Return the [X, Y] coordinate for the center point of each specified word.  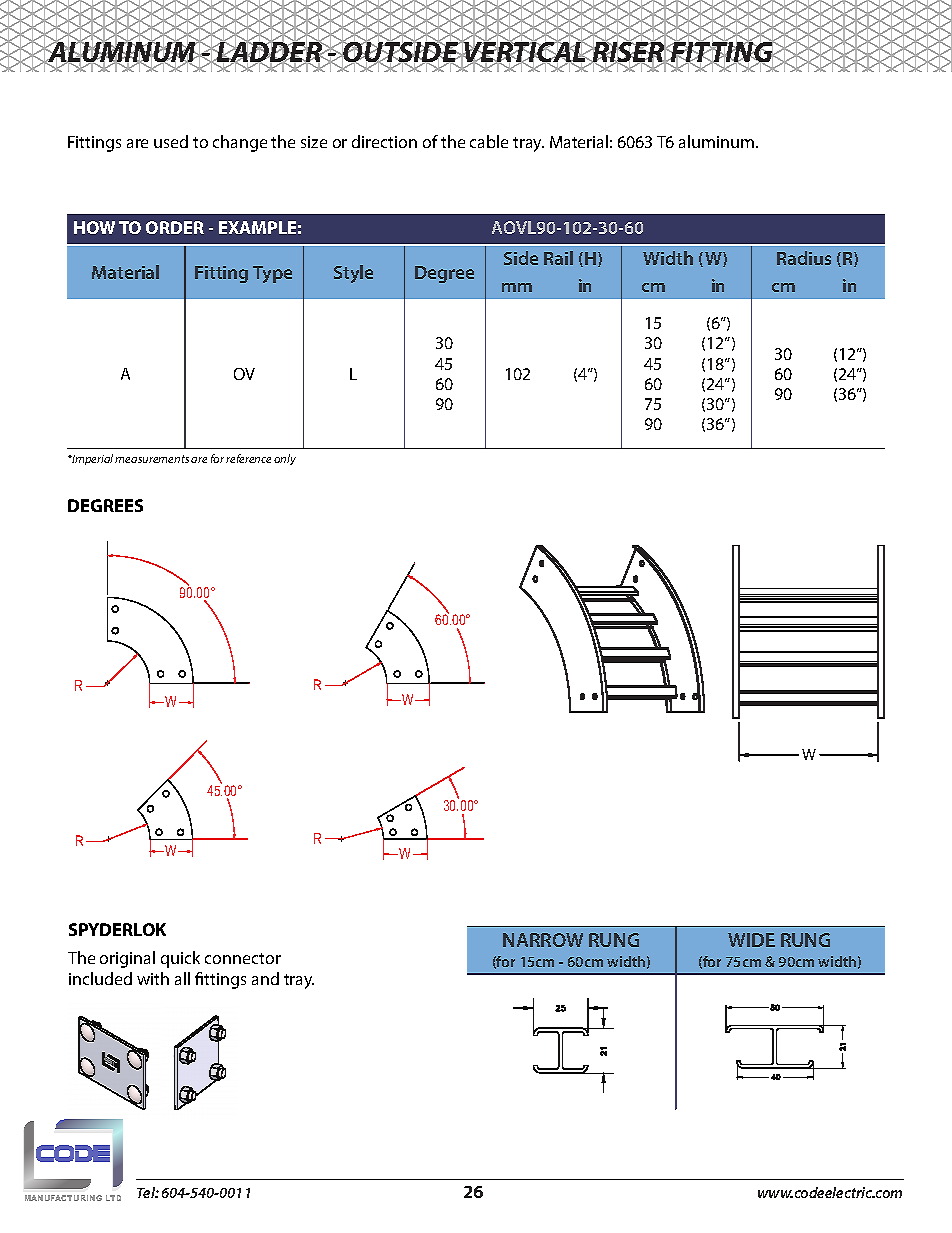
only [285, 459]
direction [384, 141]
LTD [113, 1198]
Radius [804, 258]
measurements [152, 459]
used [171, 141]
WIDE [751, 940]
